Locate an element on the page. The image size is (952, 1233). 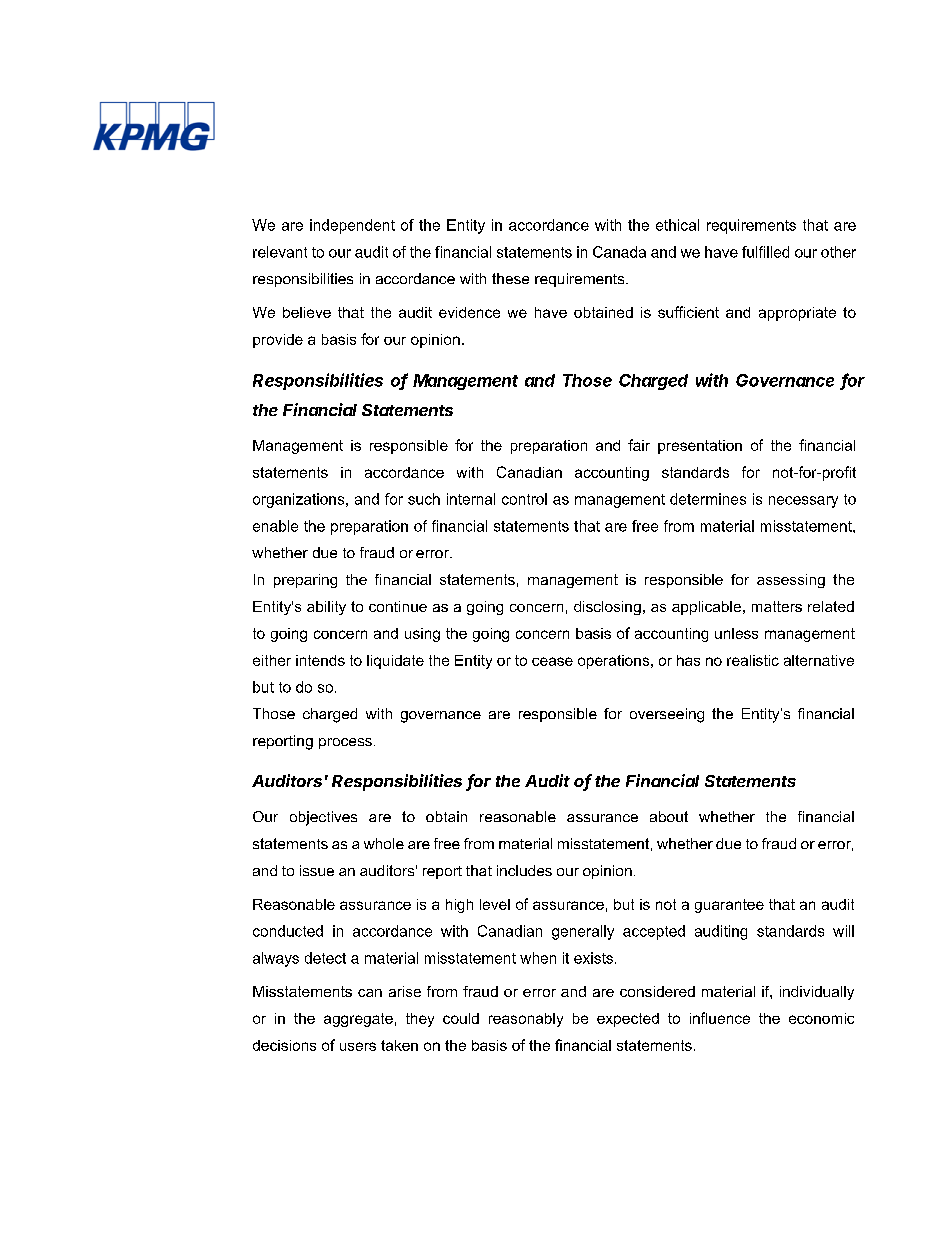
independent is located at coordinates (352, 226).
